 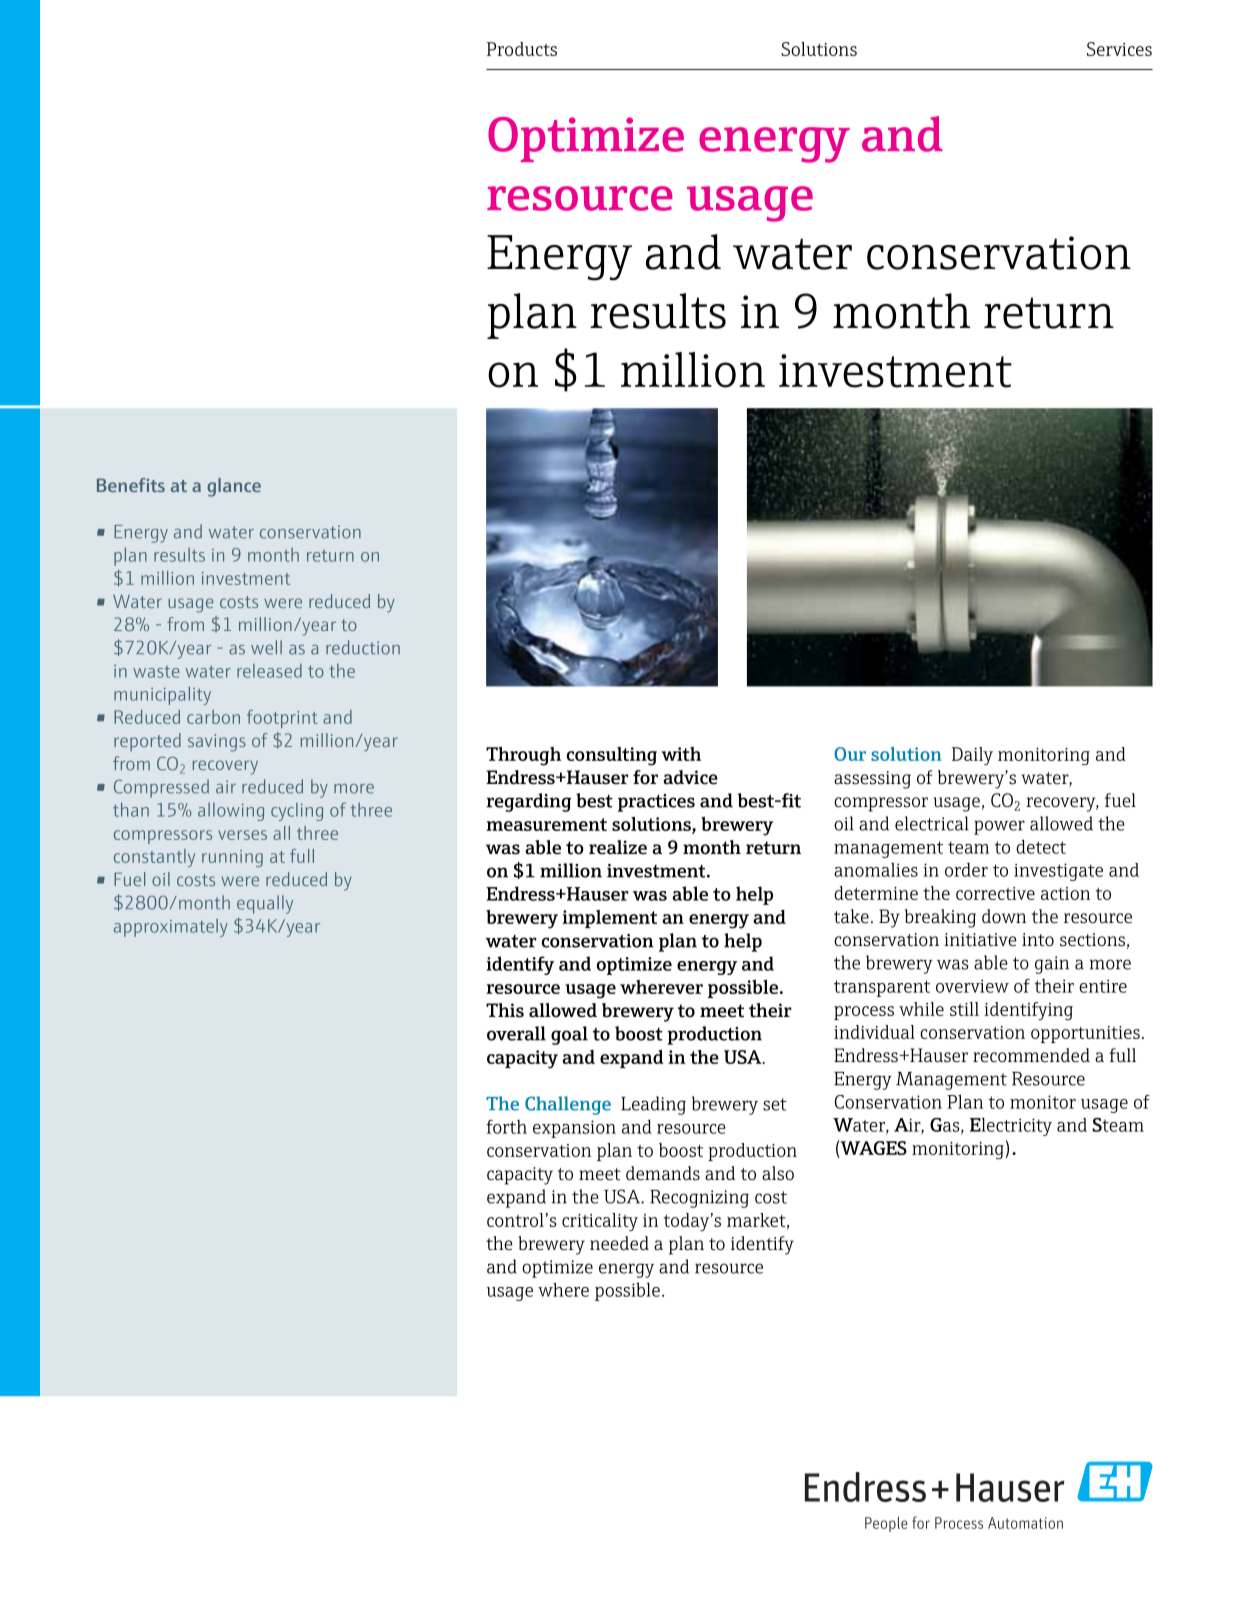 What do you see at coordinates (1119, 49) in the page?
I see `Services` at bounding box center [1119, 49].
